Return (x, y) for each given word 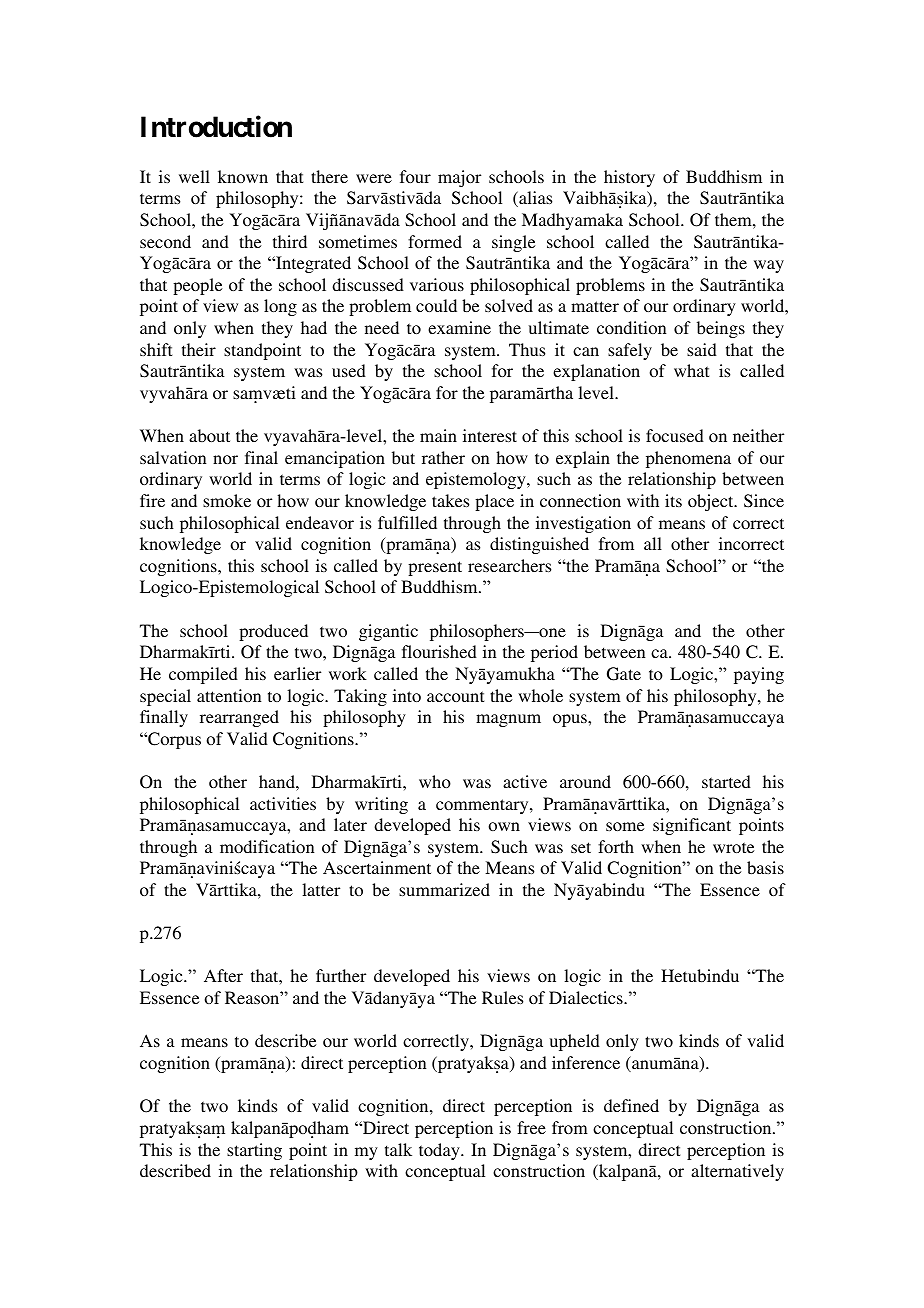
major (459, 178)
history (629, 178)
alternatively (737, 1172)
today (440, 1151)
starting (254, 1151)
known (243, 176)
